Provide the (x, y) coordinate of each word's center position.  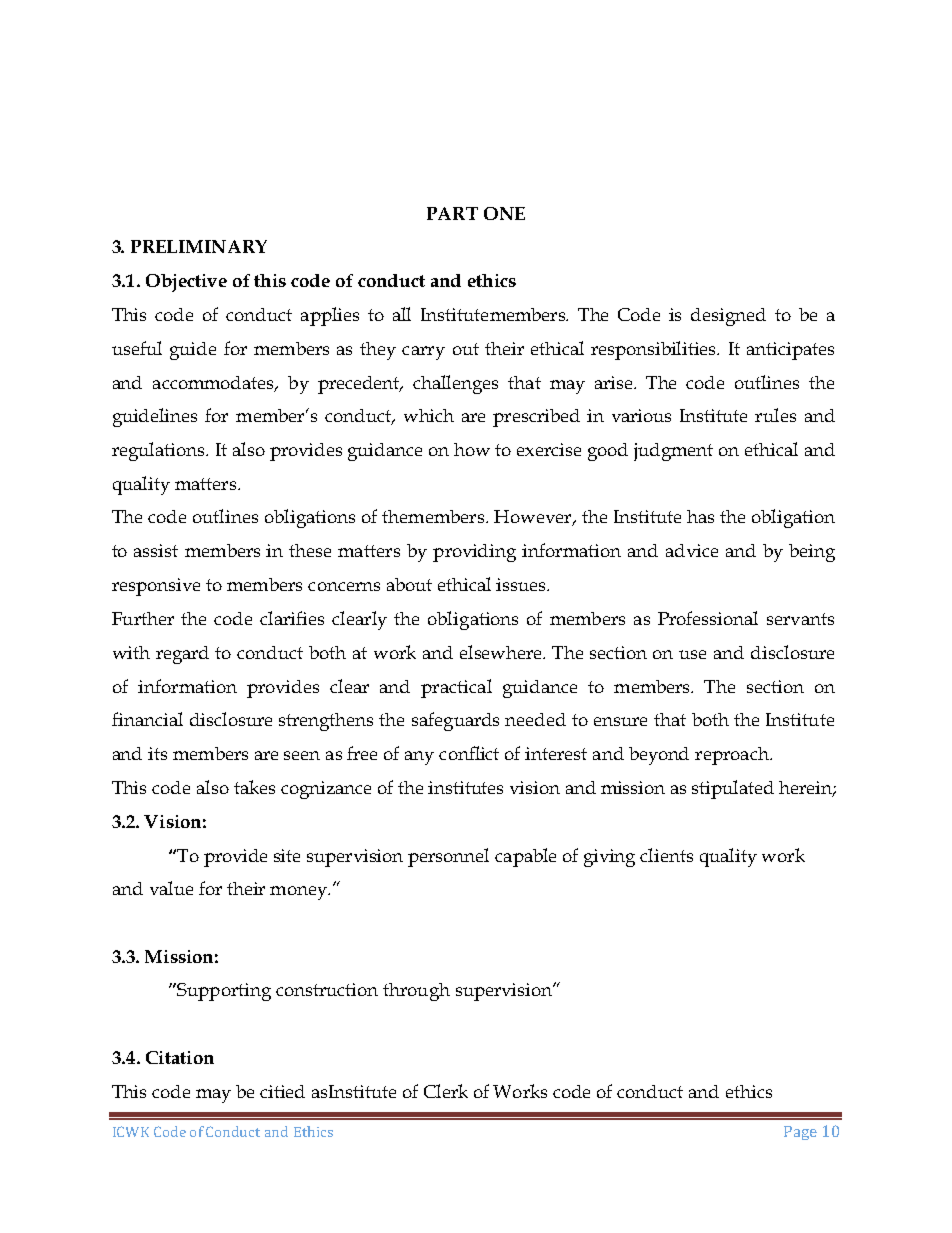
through (416, 992)
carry (423, 353)
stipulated (733, 789)
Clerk (446, 1091)
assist (156, 550)
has (700, 516)
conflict (469, 753)
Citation (180, 1057)
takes (254, 787)
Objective (186, 283)
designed (728, 317)
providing (474, 553)
